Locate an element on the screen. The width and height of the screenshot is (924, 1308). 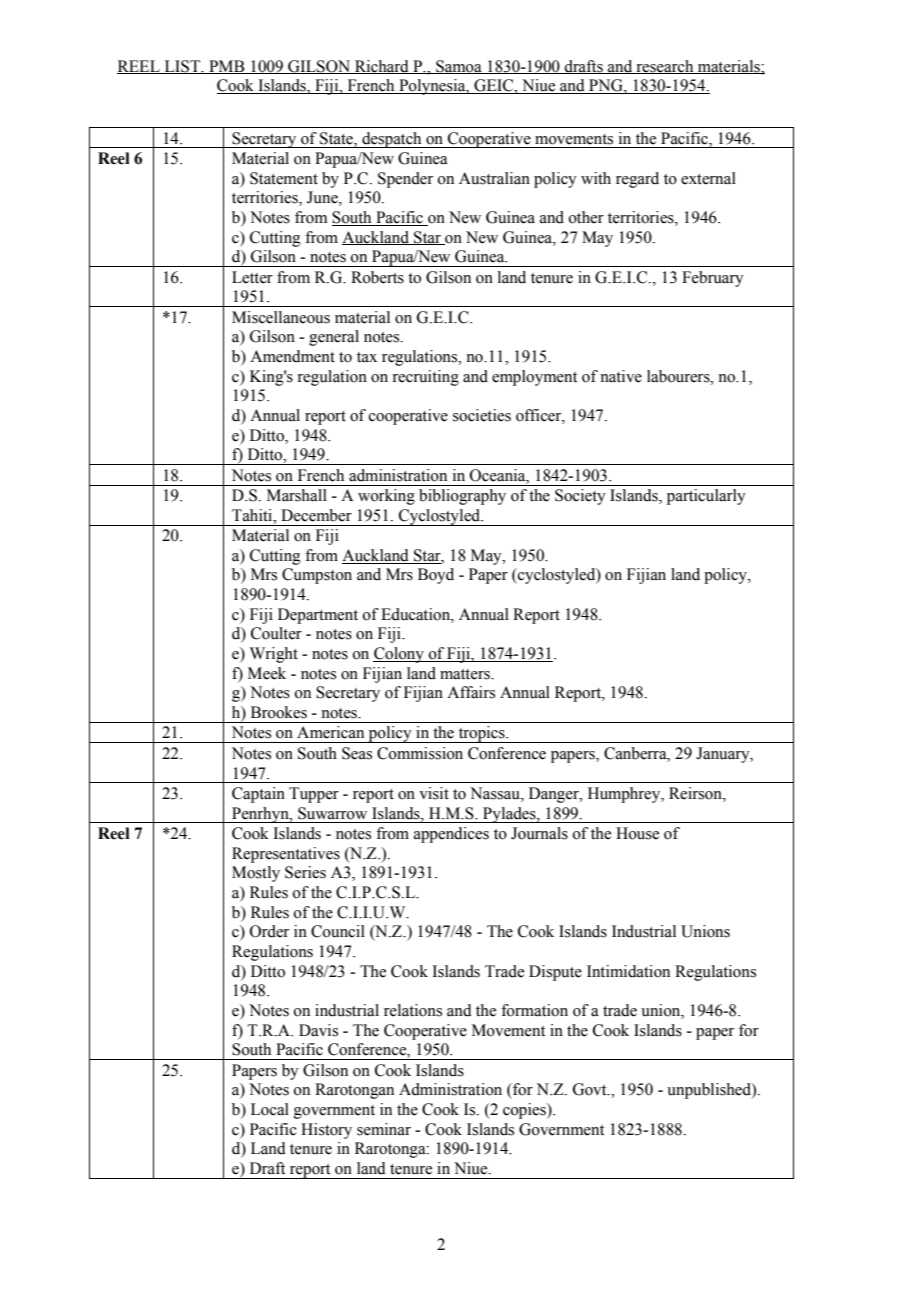
tropics is located at coordinates (481, 734).
